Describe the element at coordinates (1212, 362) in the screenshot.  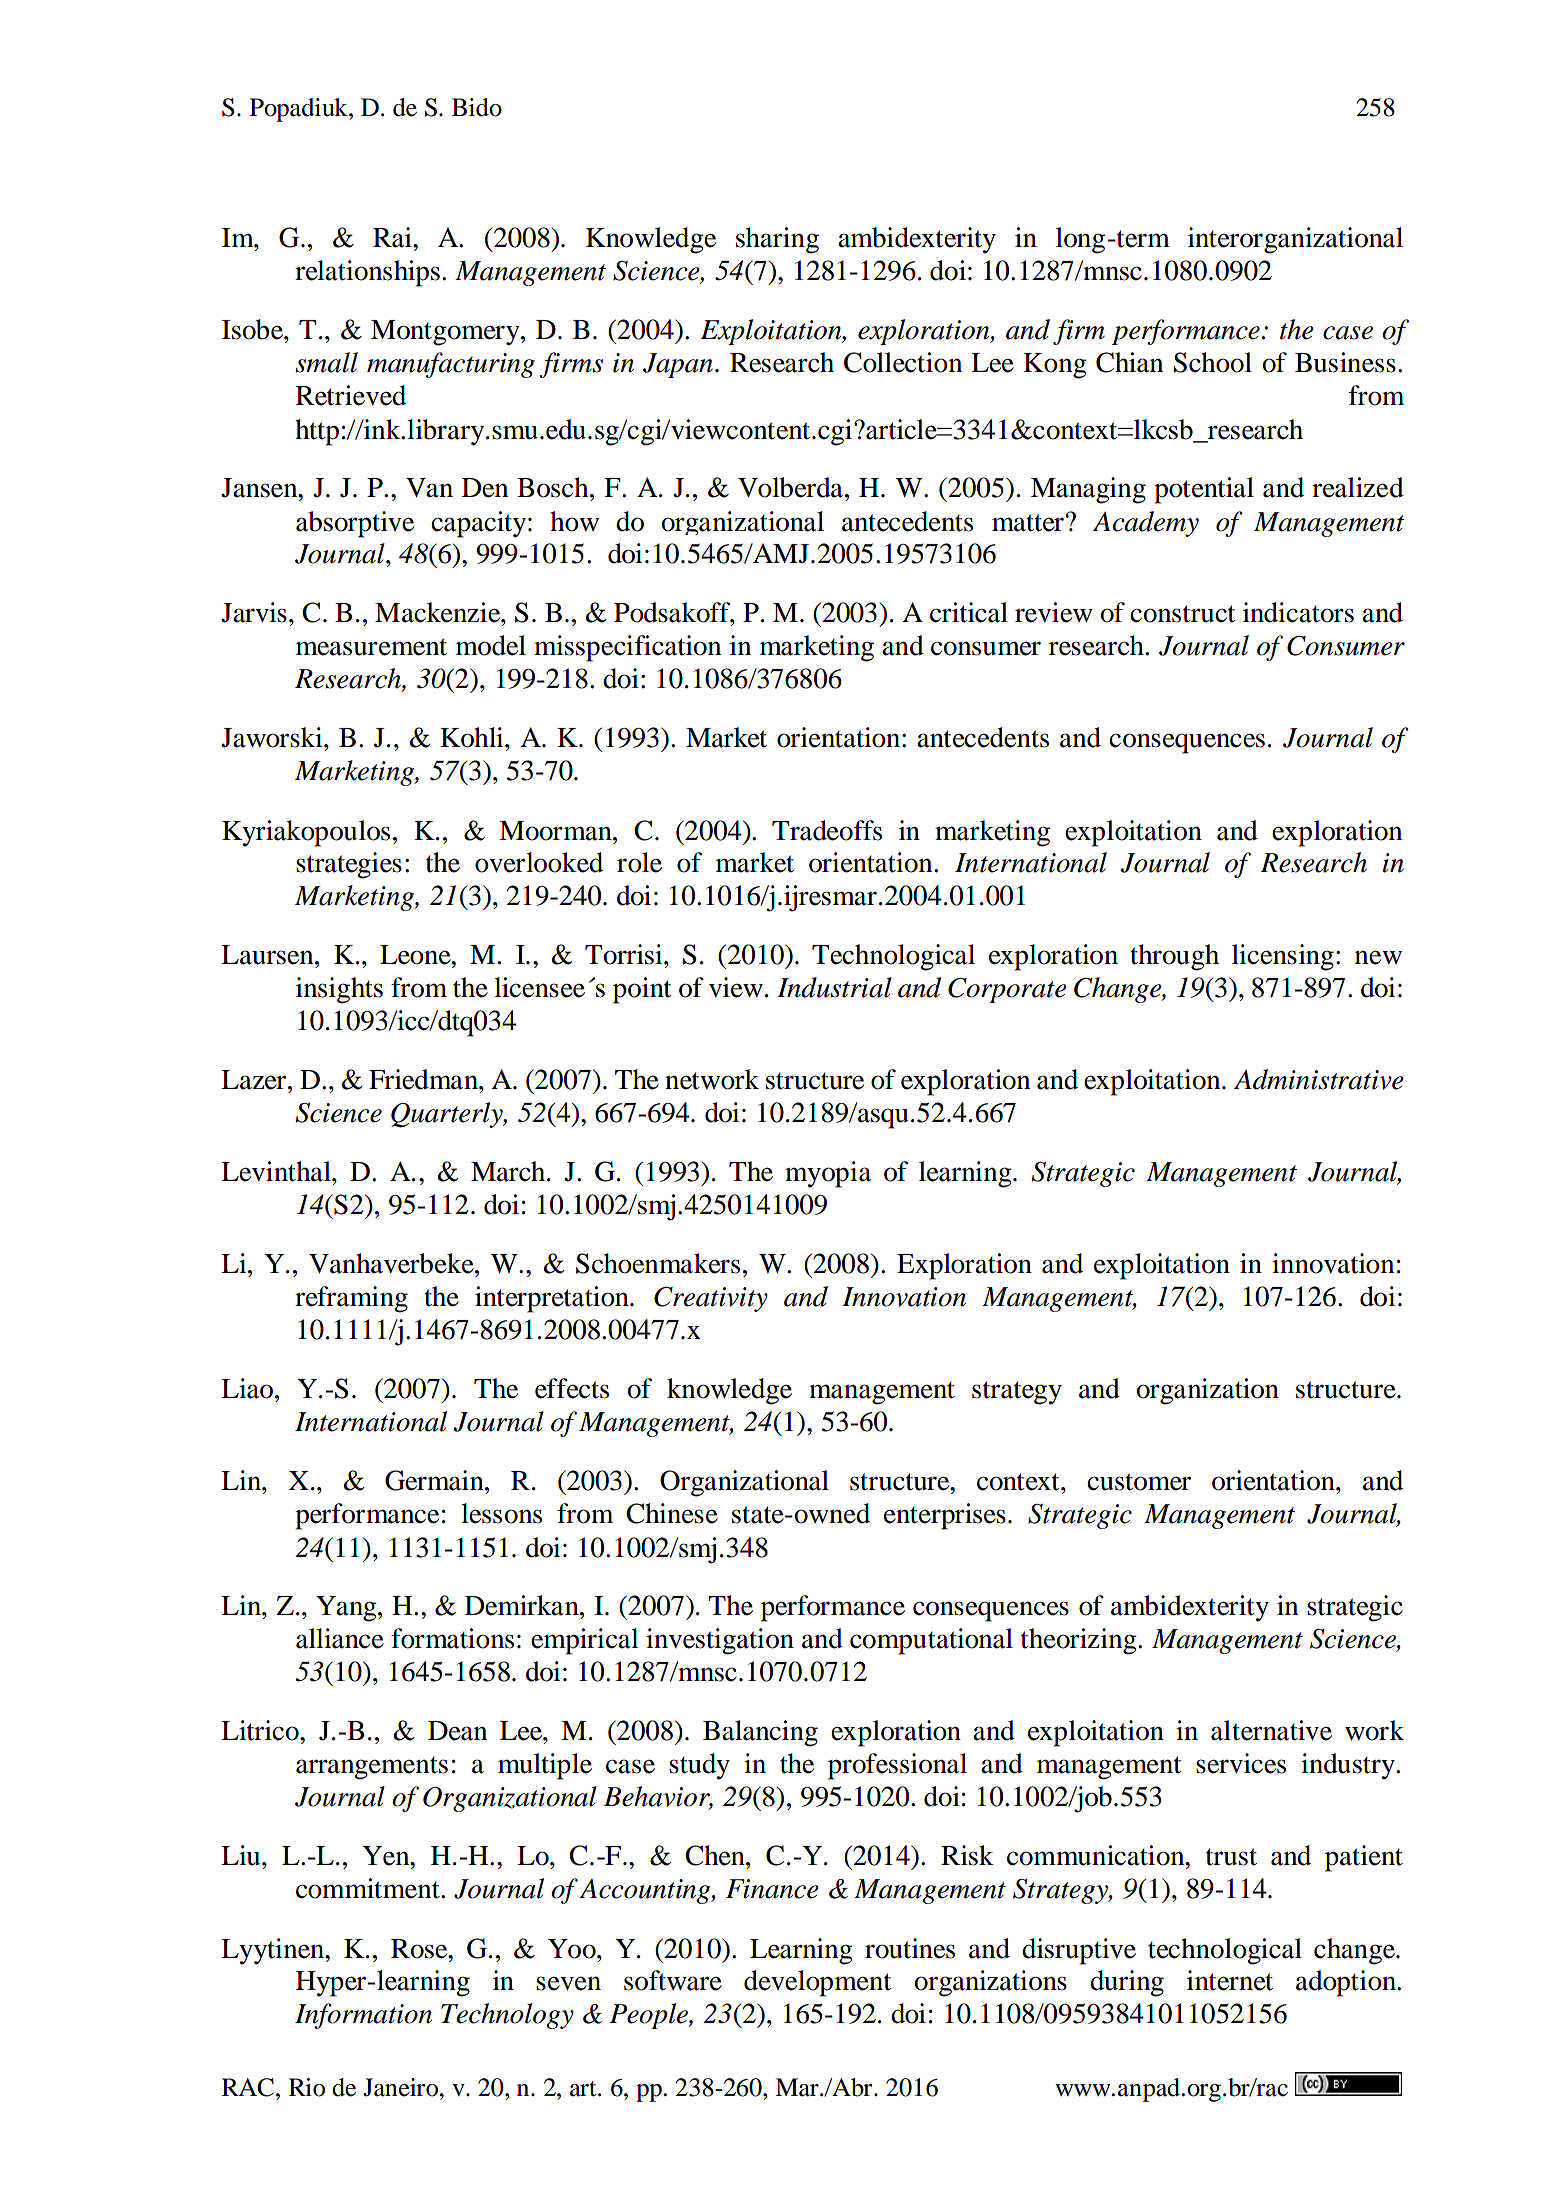
I see `School` at that location.
